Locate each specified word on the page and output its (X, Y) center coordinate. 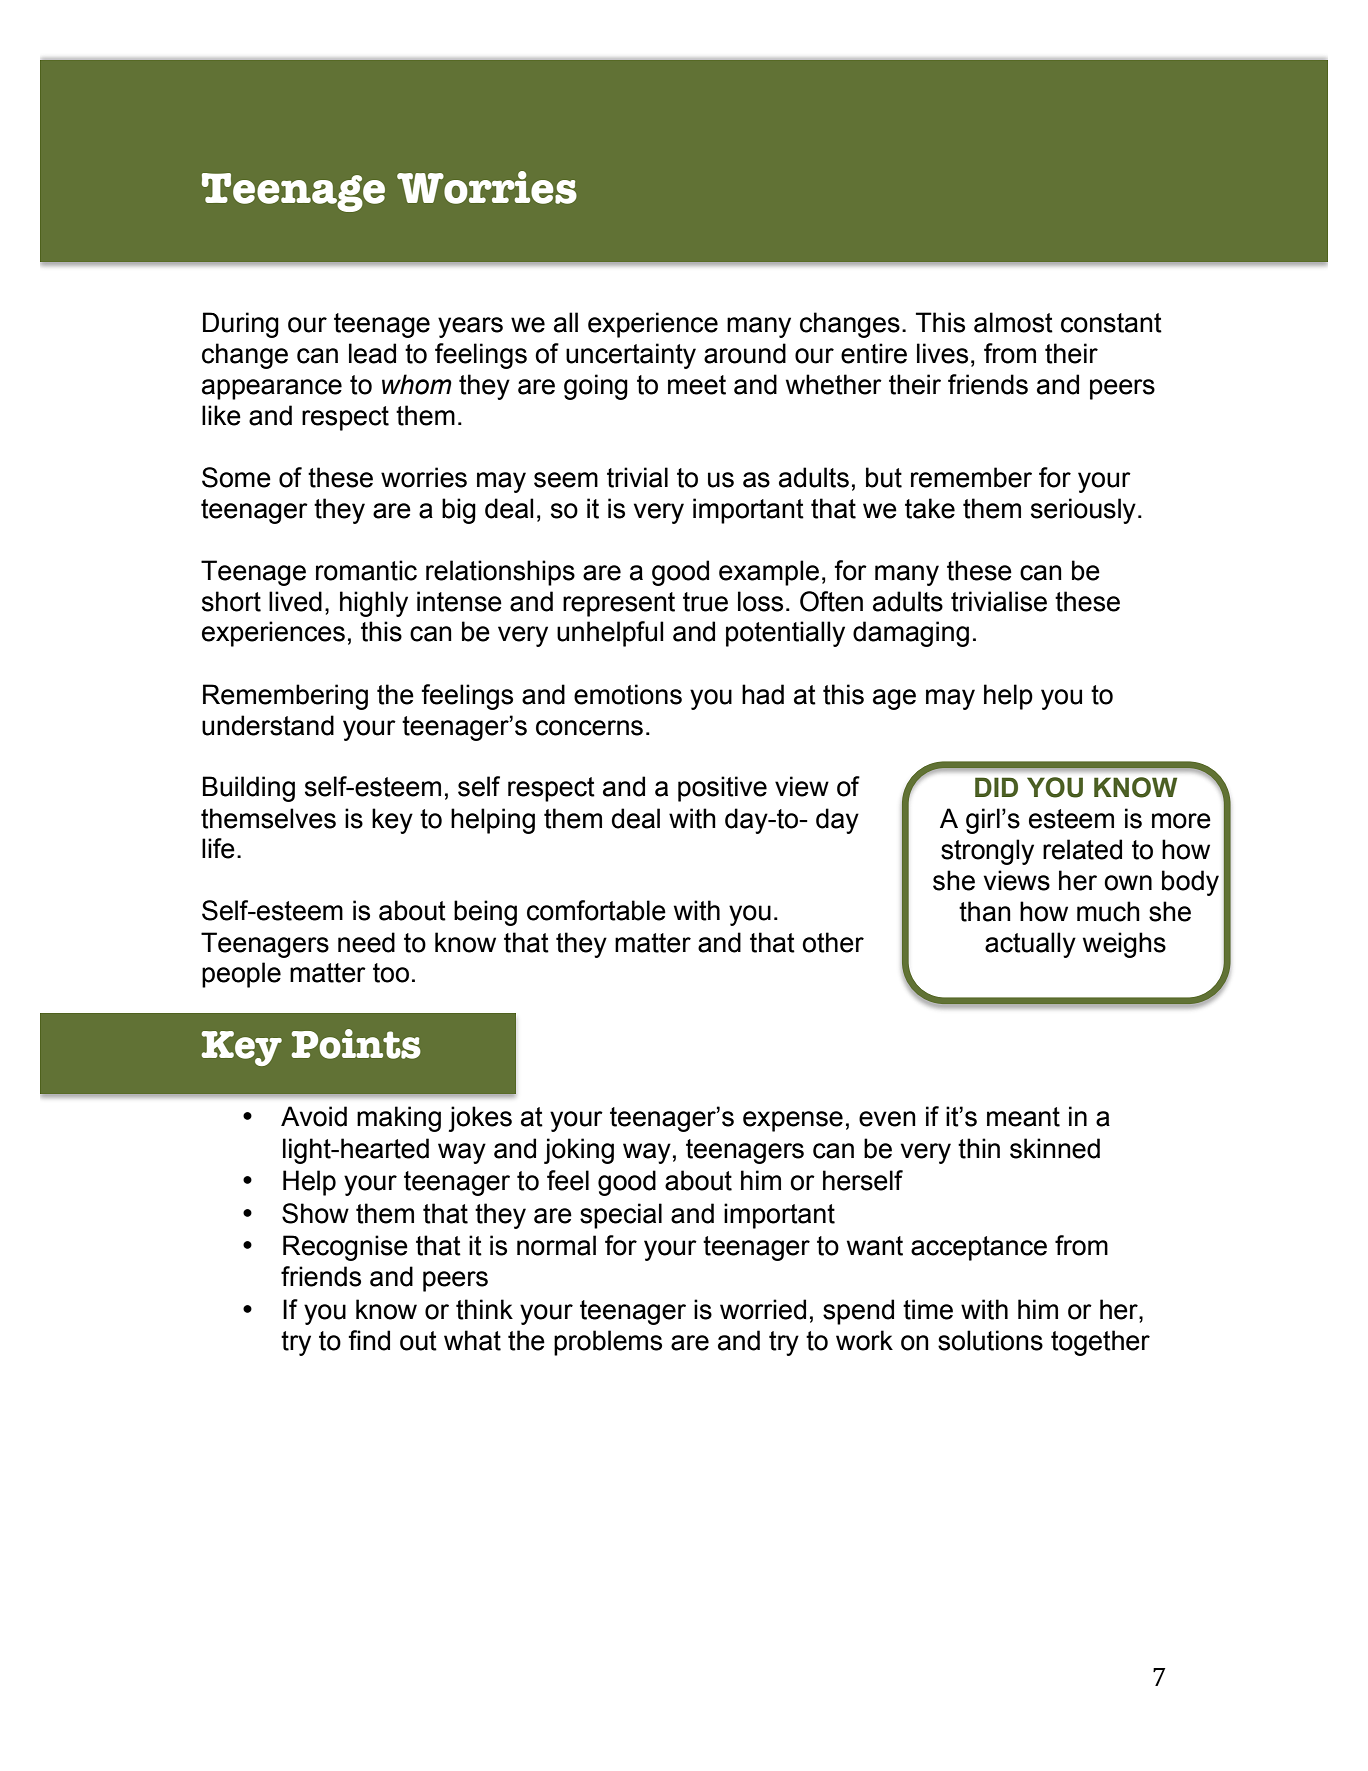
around (745, 353)
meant (1023, 1117)
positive (722, 789)
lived (295, 601)
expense (793, 1121)
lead (372, 353)
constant (1111, 323)
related (1082, 849)
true (705, 602)
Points (356, 1044)
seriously (1083, 511)
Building (249, 789)
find (369, 1340)
